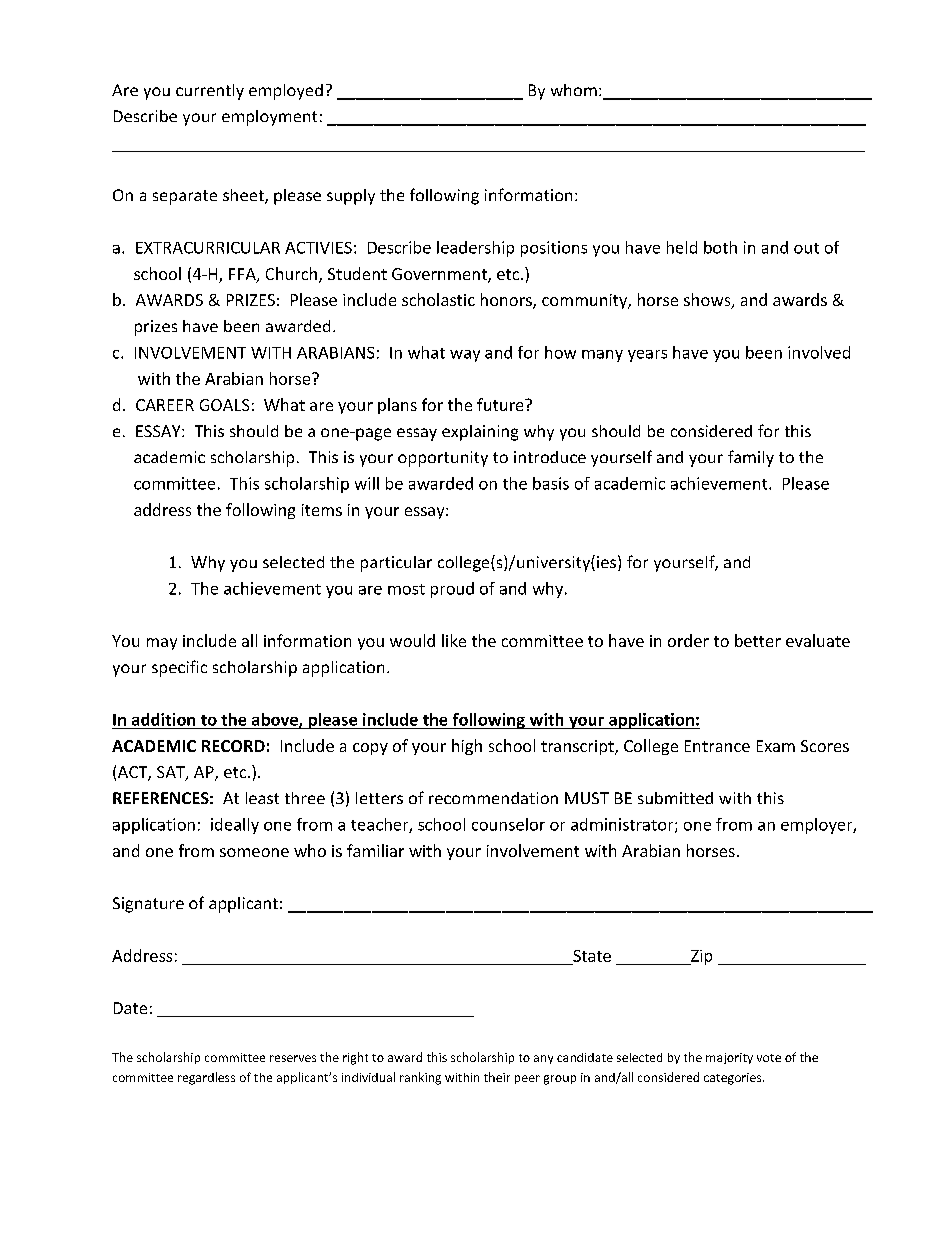 The width and height of the screenshot is (952, 1233). I want to click on their, so click(497, 1077).
